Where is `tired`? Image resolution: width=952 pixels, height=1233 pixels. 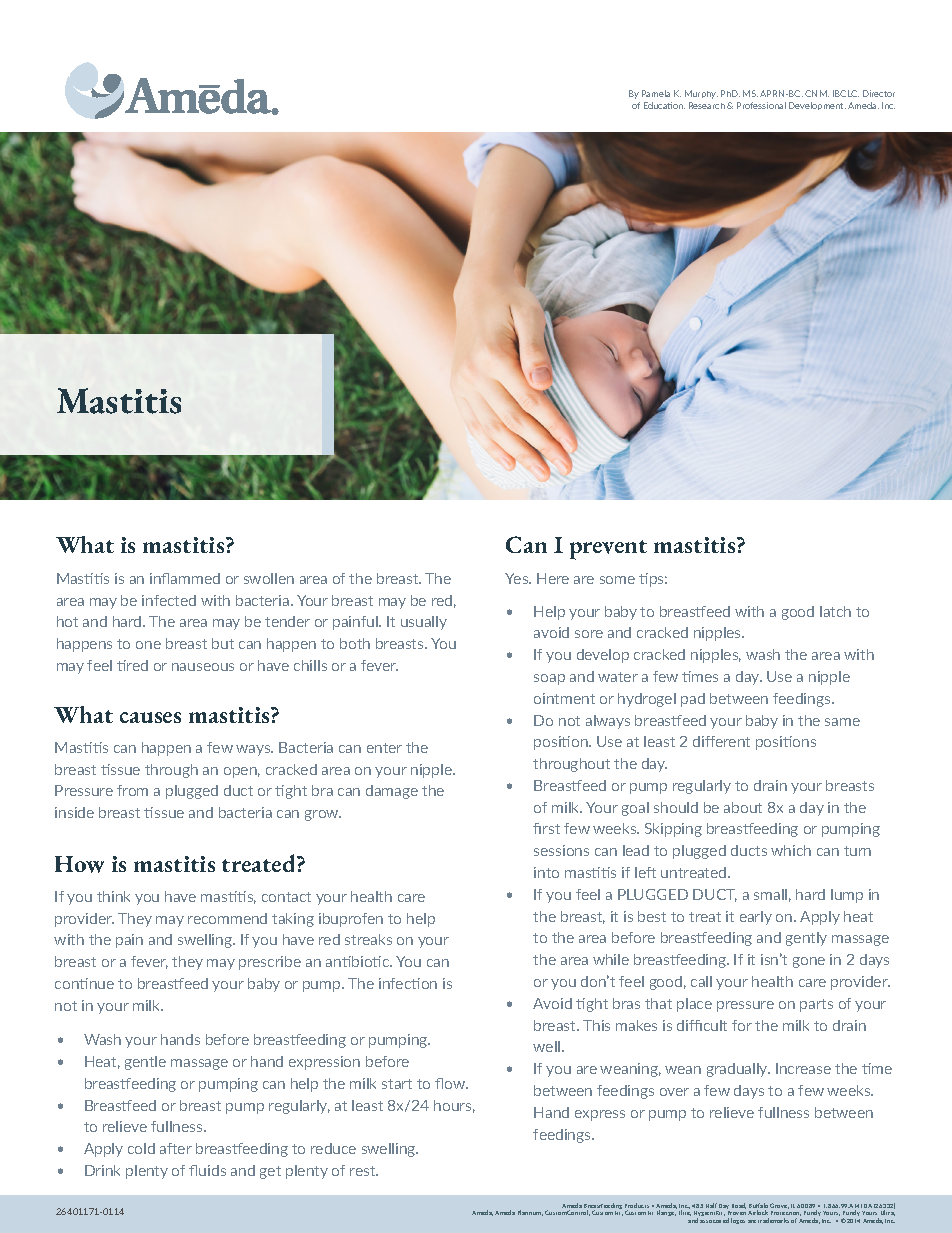 tired is located at coordinates (132, 665).
